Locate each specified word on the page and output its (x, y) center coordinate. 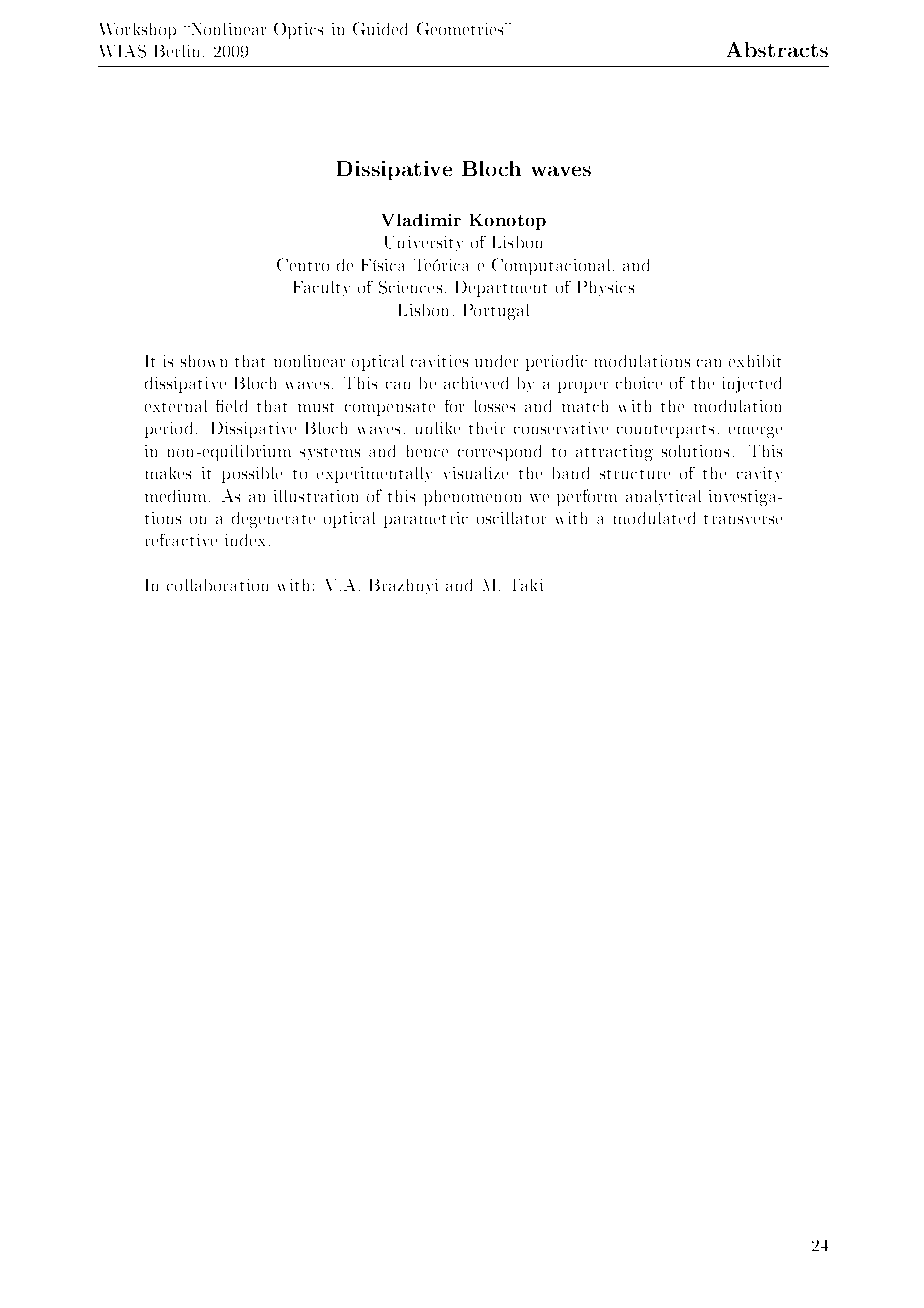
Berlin (179, 51)
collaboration (217, 585)
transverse (743, 519)
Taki (528, 585)
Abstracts (777, 49)
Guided (380, 28)
